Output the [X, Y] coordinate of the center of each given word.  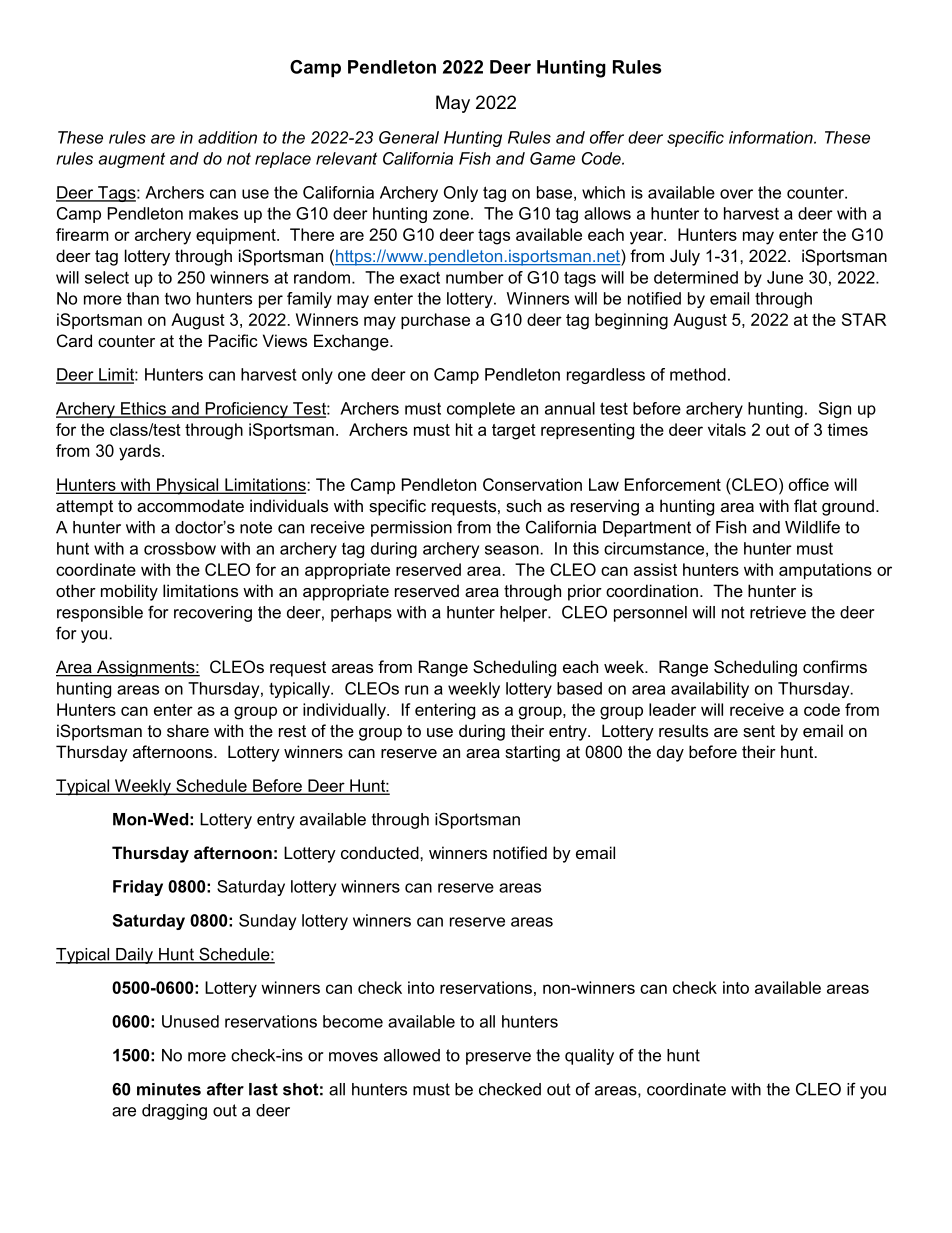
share [188, 730]
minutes [169, 1089]
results [683, 730]
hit [464, 429]
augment [132, 160]
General [409, 137]
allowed [412, 1055]
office [809, 484]
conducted [381, 852]
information [772, 137]
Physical [188, 486]
